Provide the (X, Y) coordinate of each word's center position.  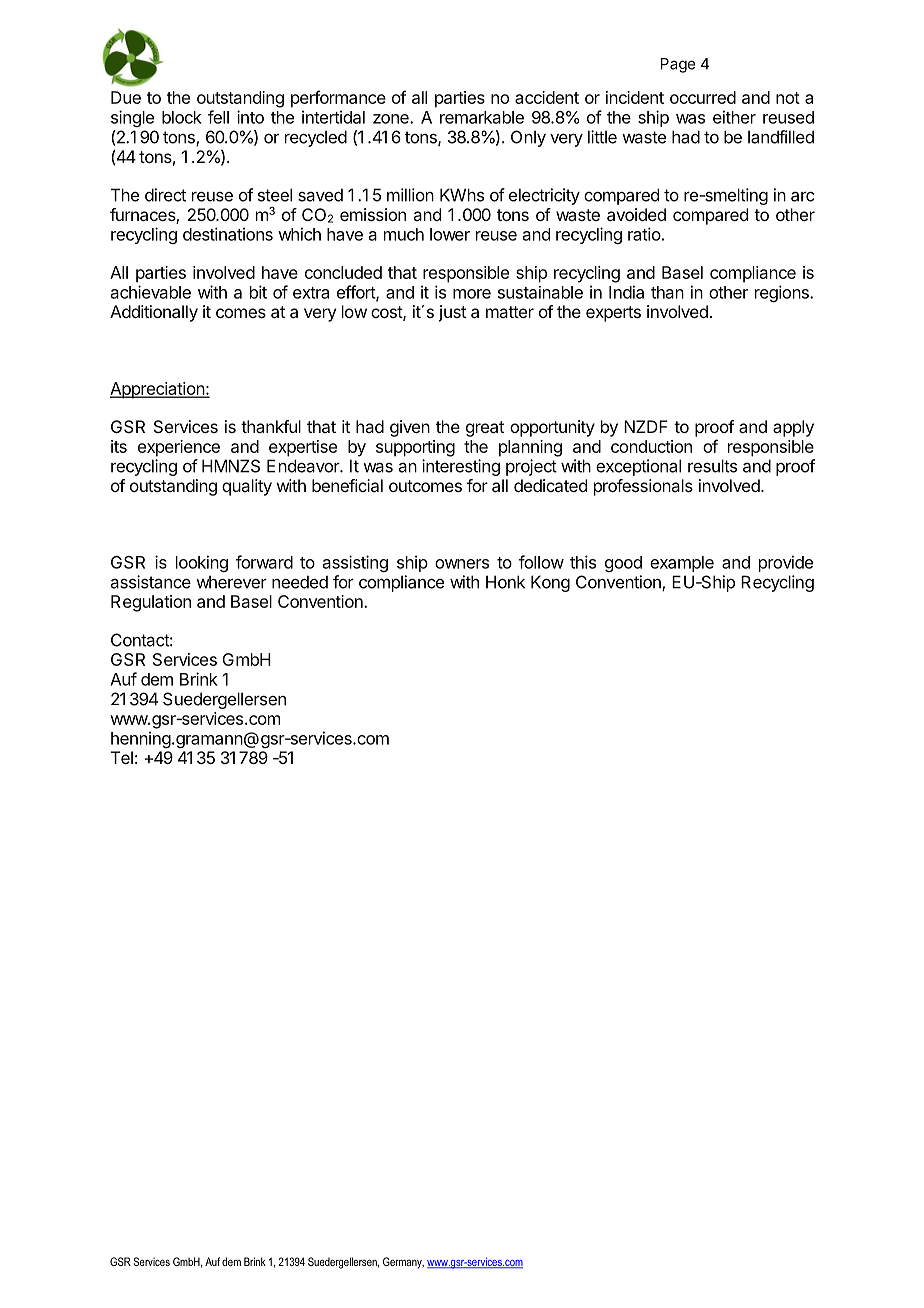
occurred (703, 97)
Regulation (151, 603)
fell (218, 117)
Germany (403, 1263)
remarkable (482, 117)
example (682, 564)
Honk (505, 582)
